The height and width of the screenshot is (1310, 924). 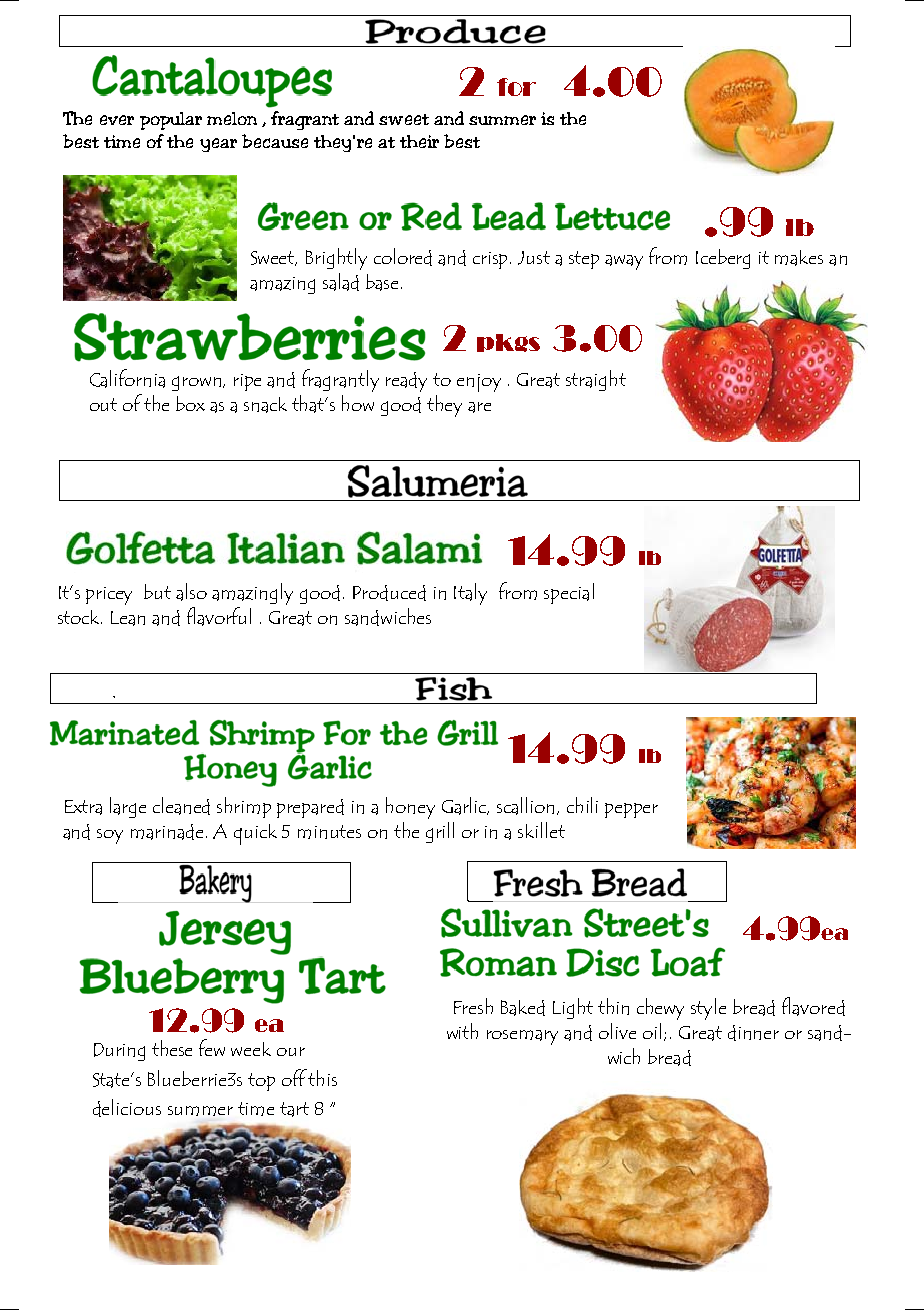 What do you see at coordinates (527, 806) in the screenshot?
I see `scallion` at bounding box center [527, 806].
